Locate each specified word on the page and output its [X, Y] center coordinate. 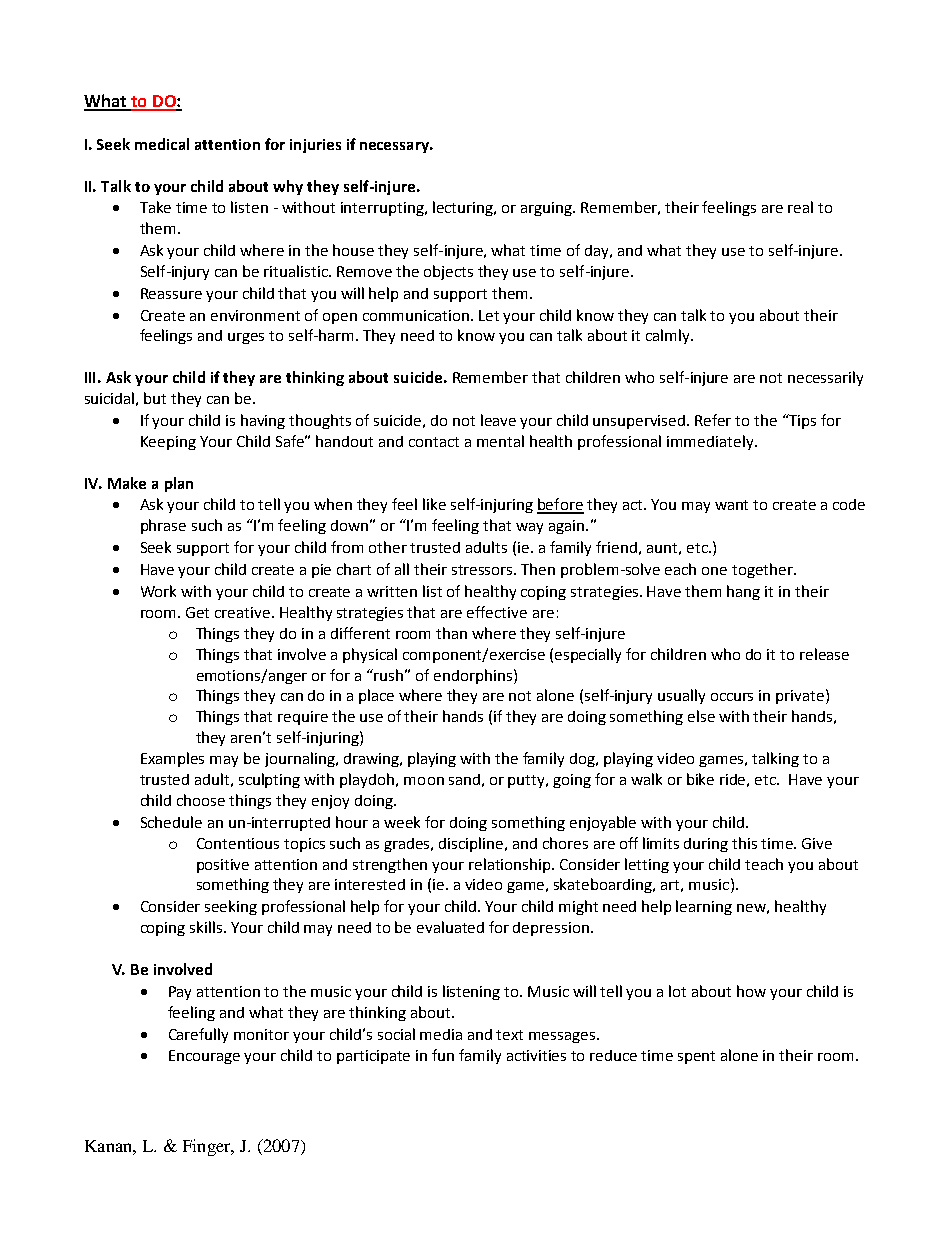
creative [242, 612]
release [824, 654]
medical [162, 144]
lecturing [464, 208]
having [263, 421]
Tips [801, 421]
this [744, 843]
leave [498, 420]
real [800, 207]
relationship [511, 865]
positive [223, 866]
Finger [208, 1147]
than [451, 633]
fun [443, 1055]
